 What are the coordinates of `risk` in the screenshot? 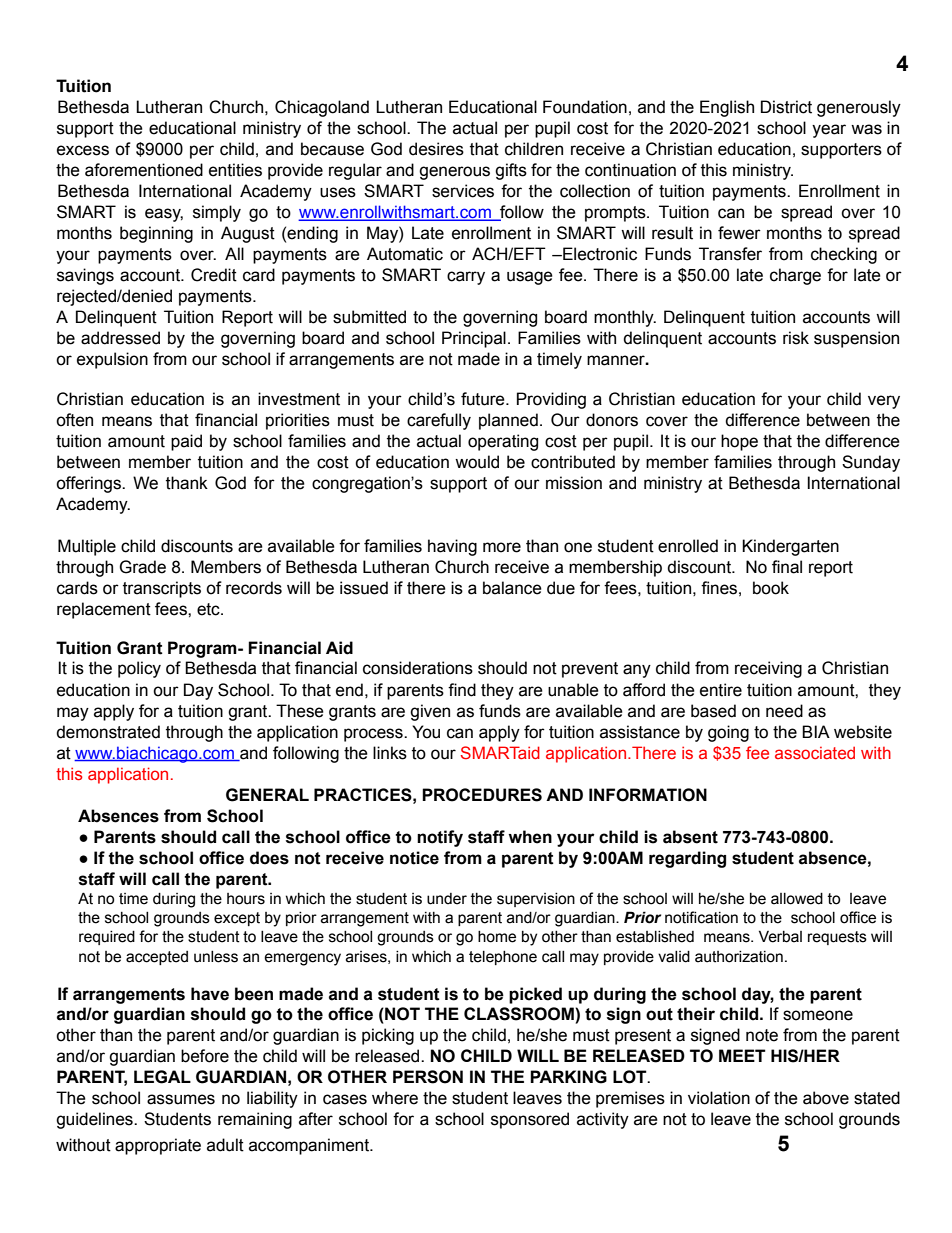 It's located at (796, 338).
